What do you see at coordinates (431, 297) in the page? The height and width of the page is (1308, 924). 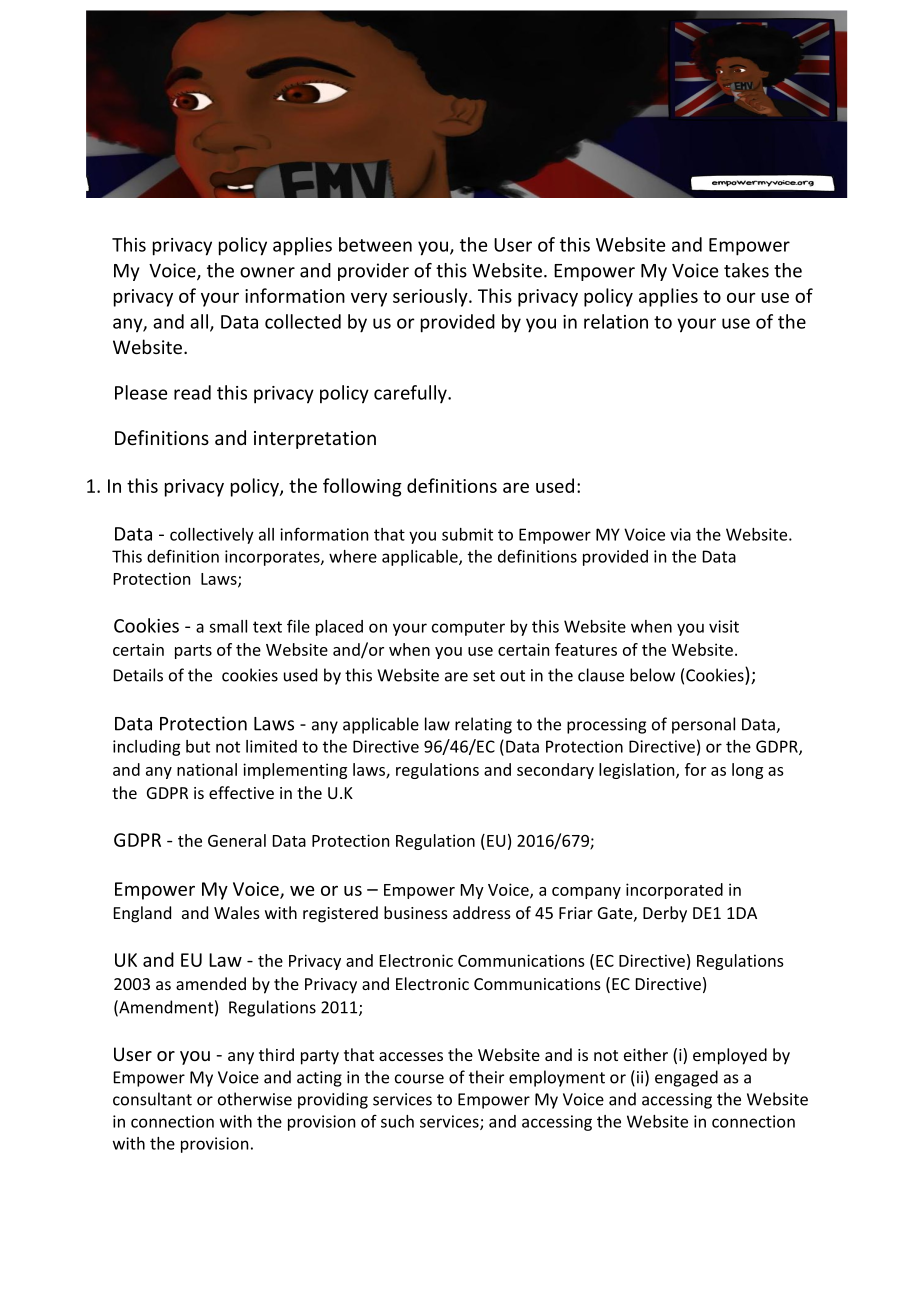 I see `seriously` at bounding box center [431, 297].
